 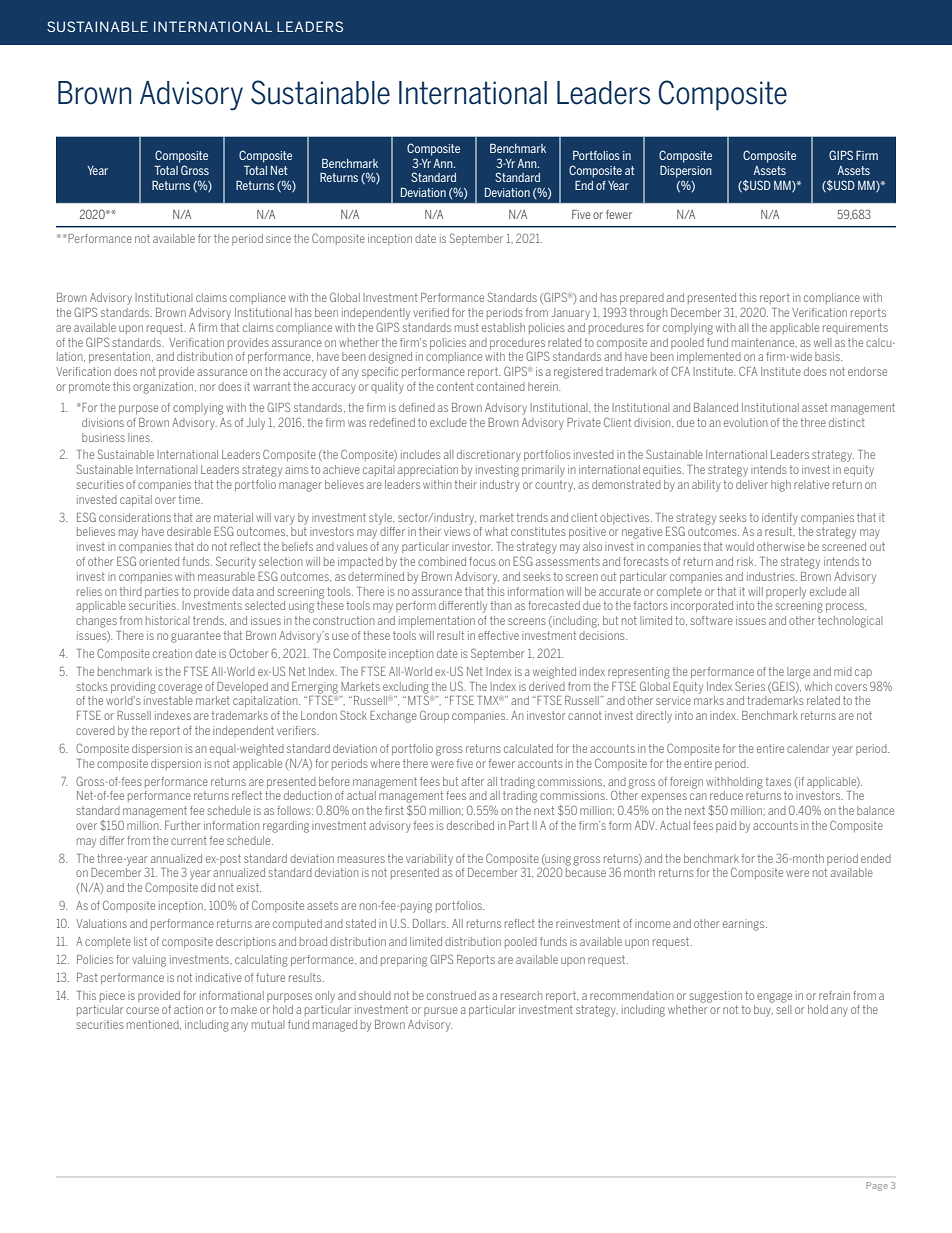 What do you see at coordinates (431, 312) in the page?
I see `verified` at bounding box center [431, 312].
